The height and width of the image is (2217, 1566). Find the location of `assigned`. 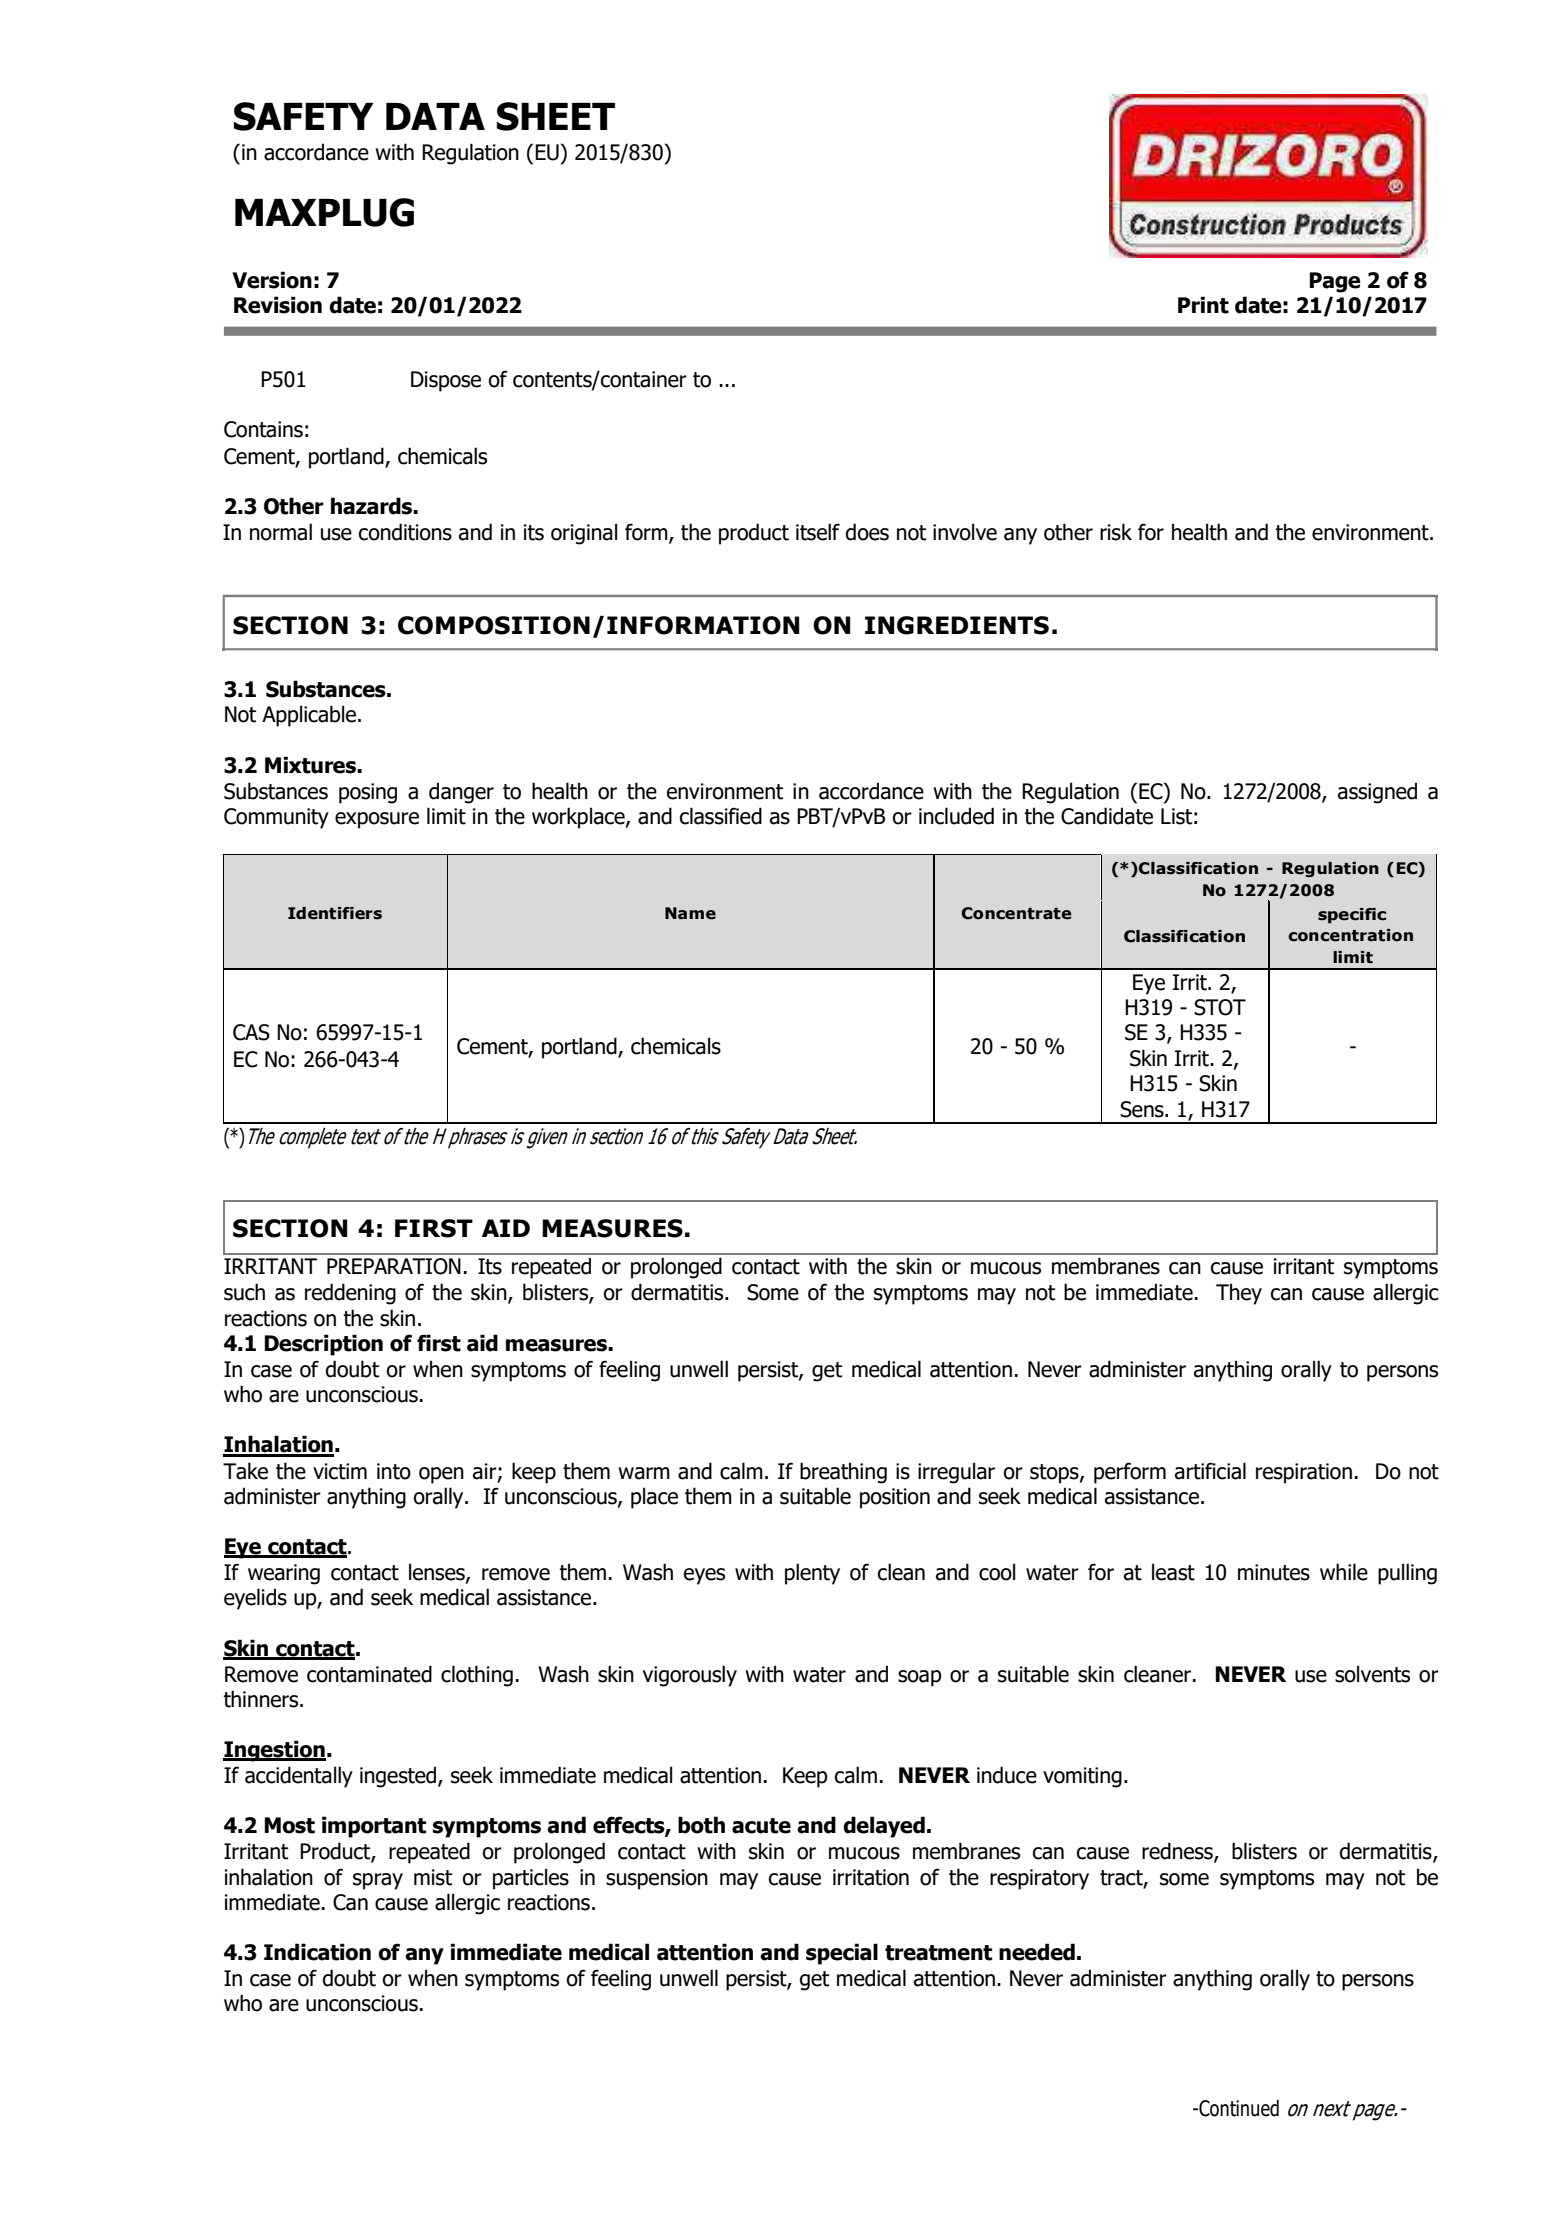

assigned is located at coordinates (1377, 793).
